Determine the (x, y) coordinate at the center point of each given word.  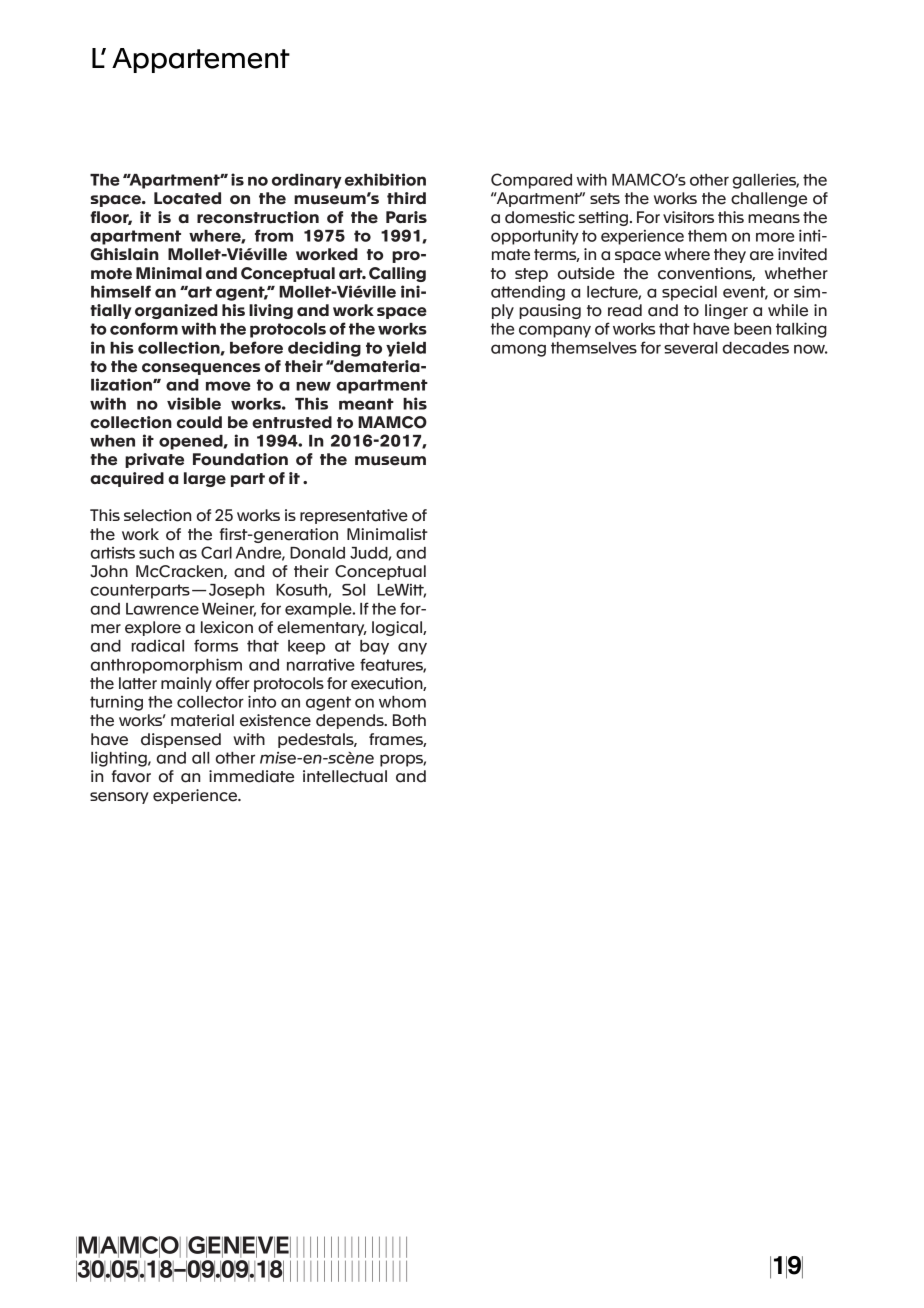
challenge (769, 199)
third (406, 198)
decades (756, 348)
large (205, 479)
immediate (251, 776)
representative (354, 516)
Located (187, 198)
